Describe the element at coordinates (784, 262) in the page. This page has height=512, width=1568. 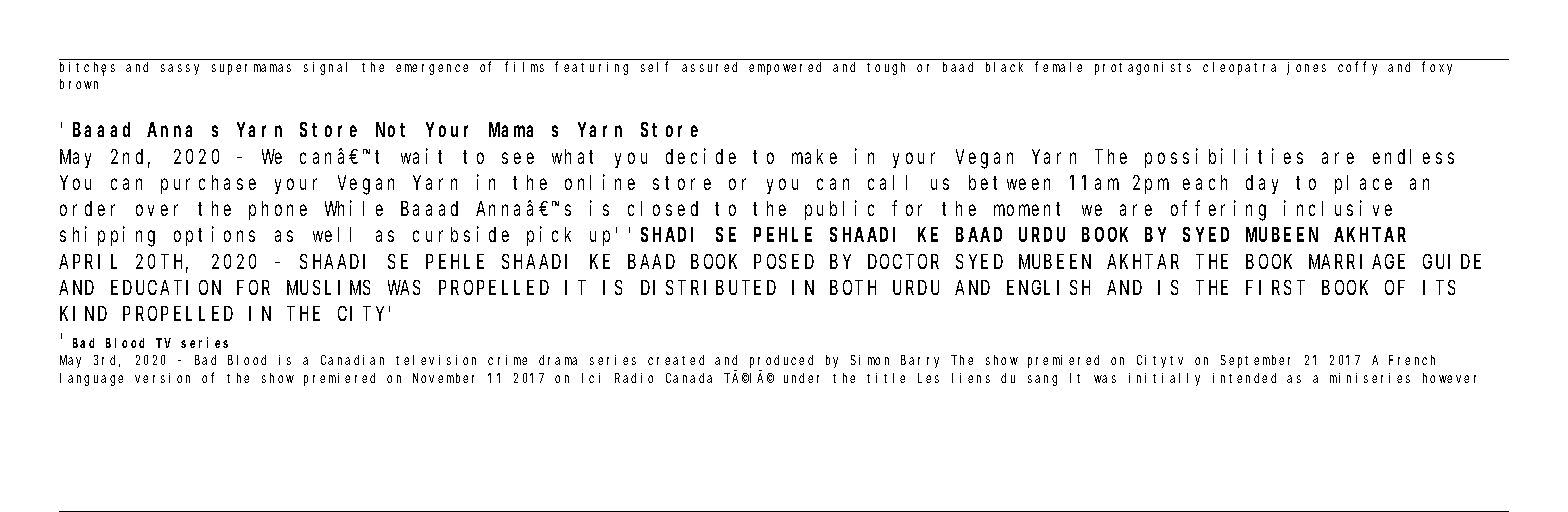
I see `POSED` at that location.
